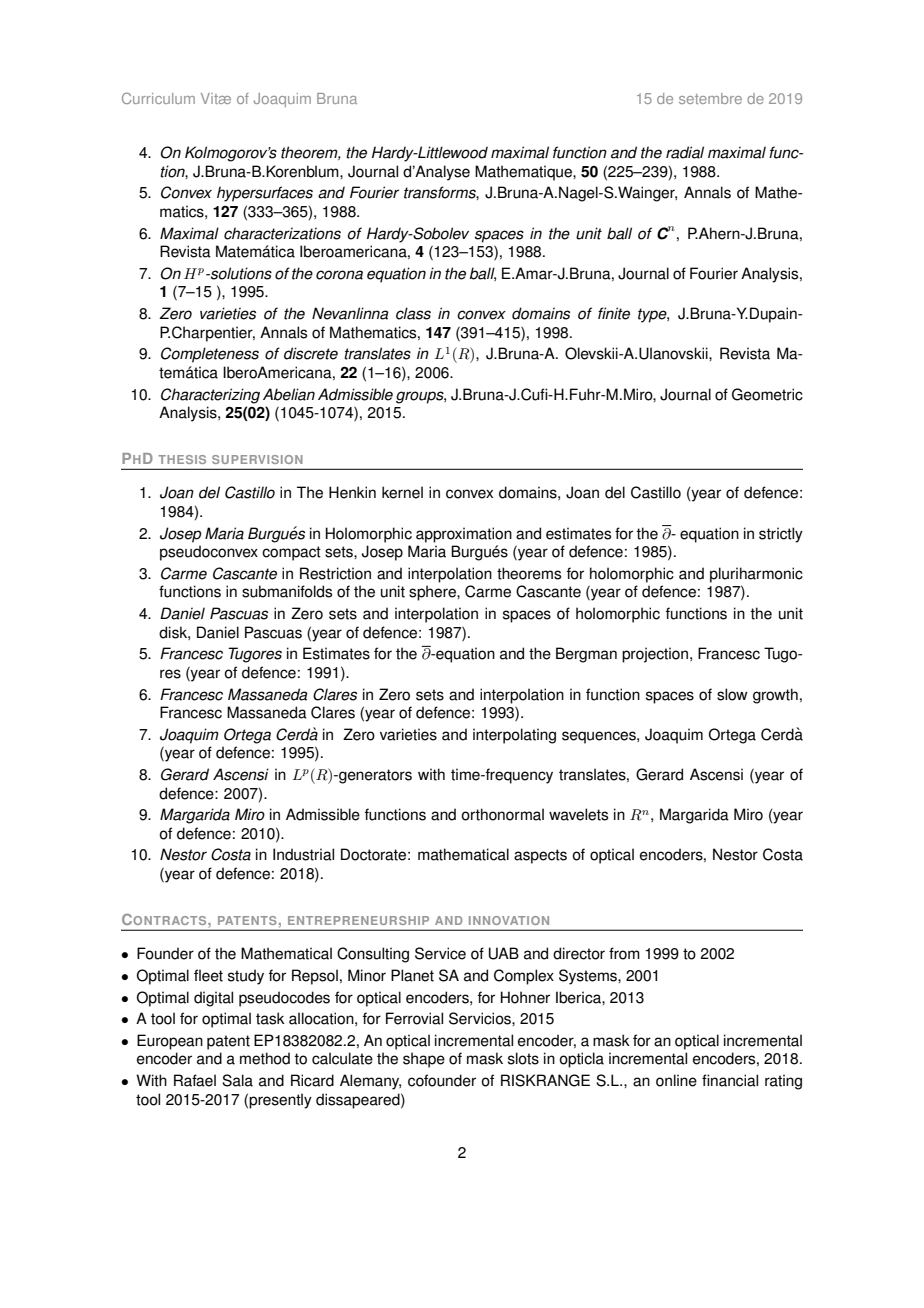  What do you see at coordinates (158, 98) in the screenshot?
I see `Curriculum` at bounding box center [158, 98].
